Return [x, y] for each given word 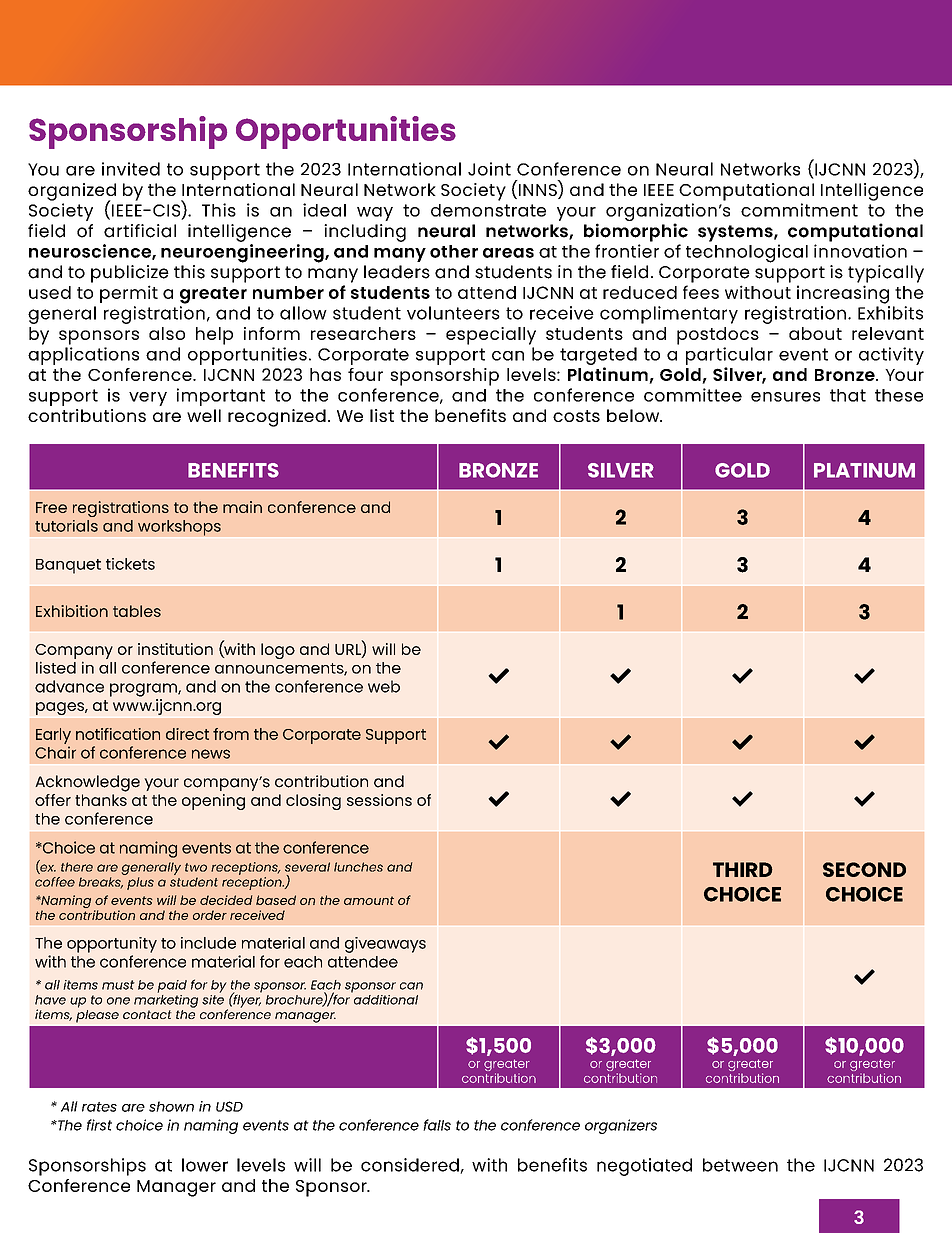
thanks [101, 800]
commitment [799, 210]
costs [576, 416]
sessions [379, 800]
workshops [179, 528]
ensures [785, 397]
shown [171, 1106]
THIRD [743, 869]
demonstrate [488, 210]
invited [131, 169]
